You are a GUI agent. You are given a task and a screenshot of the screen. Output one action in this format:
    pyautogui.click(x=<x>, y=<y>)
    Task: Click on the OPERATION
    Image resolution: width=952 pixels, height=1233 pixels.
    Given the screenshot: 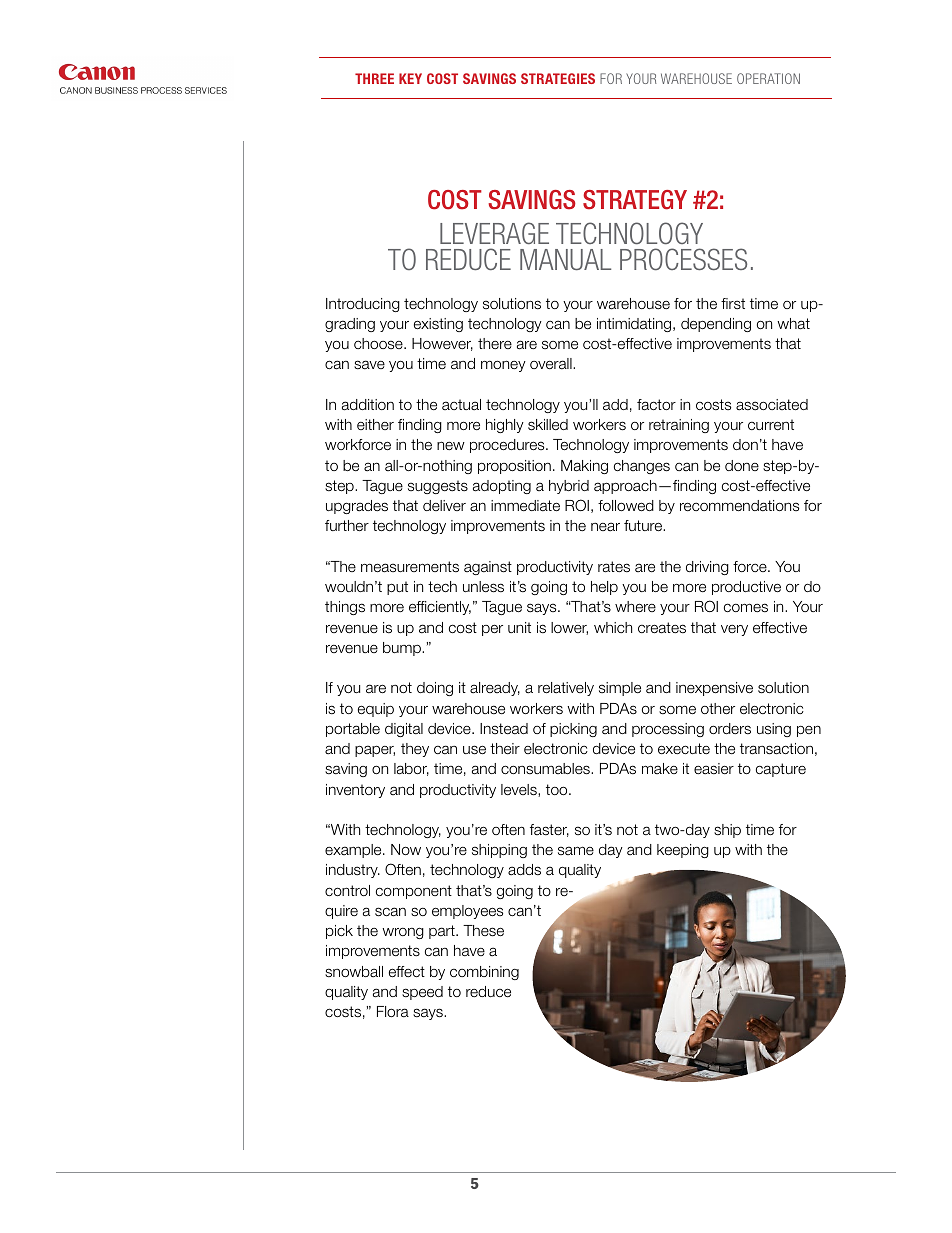 What is the action you would take?
    pyautogui.click(x=768, y=78)
